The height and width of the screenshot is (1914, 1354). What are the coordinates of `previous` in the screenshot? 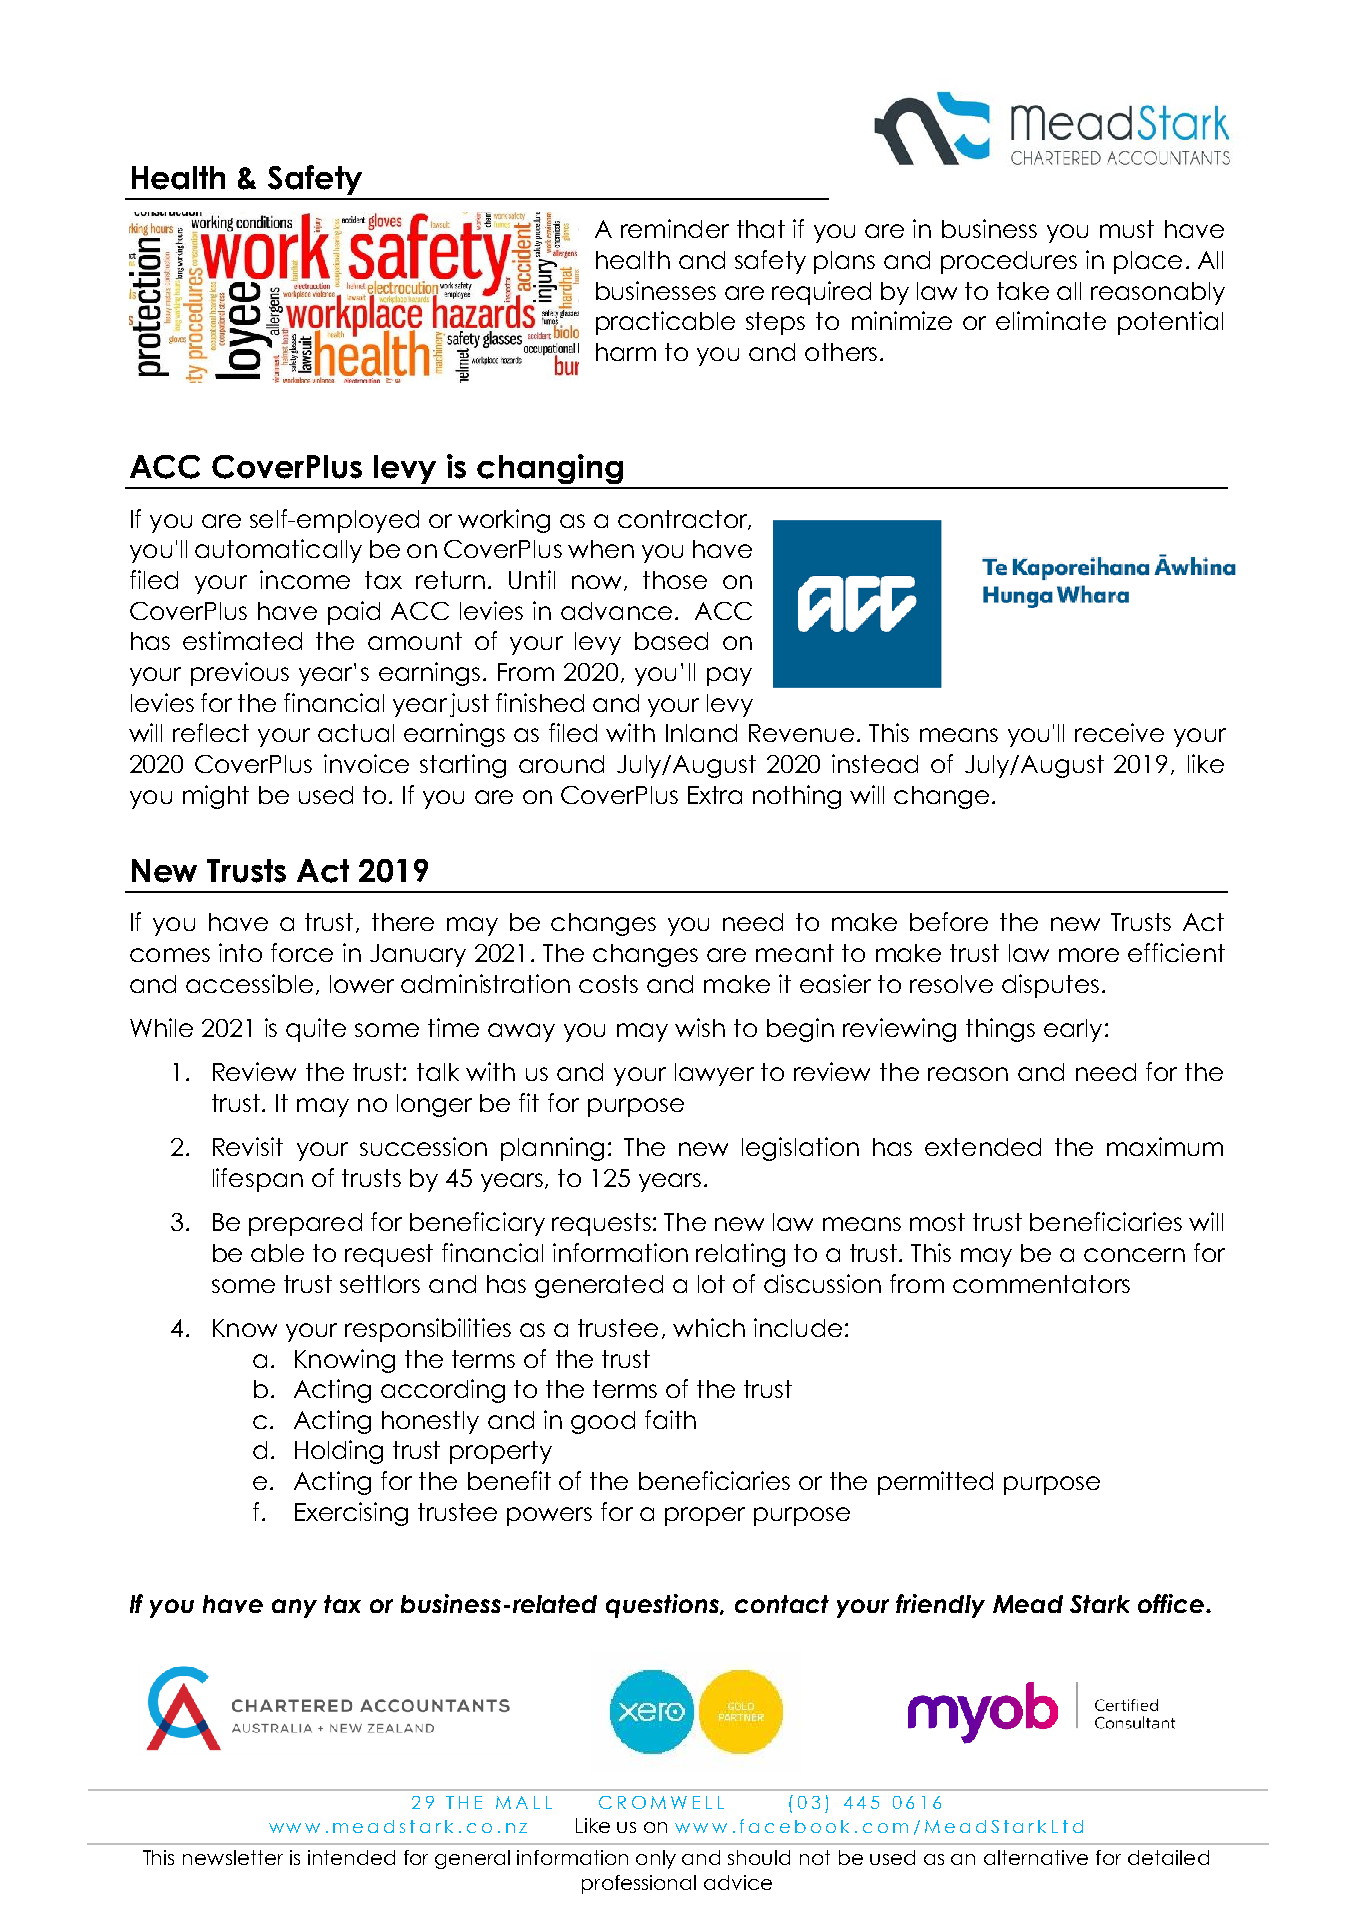 It's located at (240, 674).
